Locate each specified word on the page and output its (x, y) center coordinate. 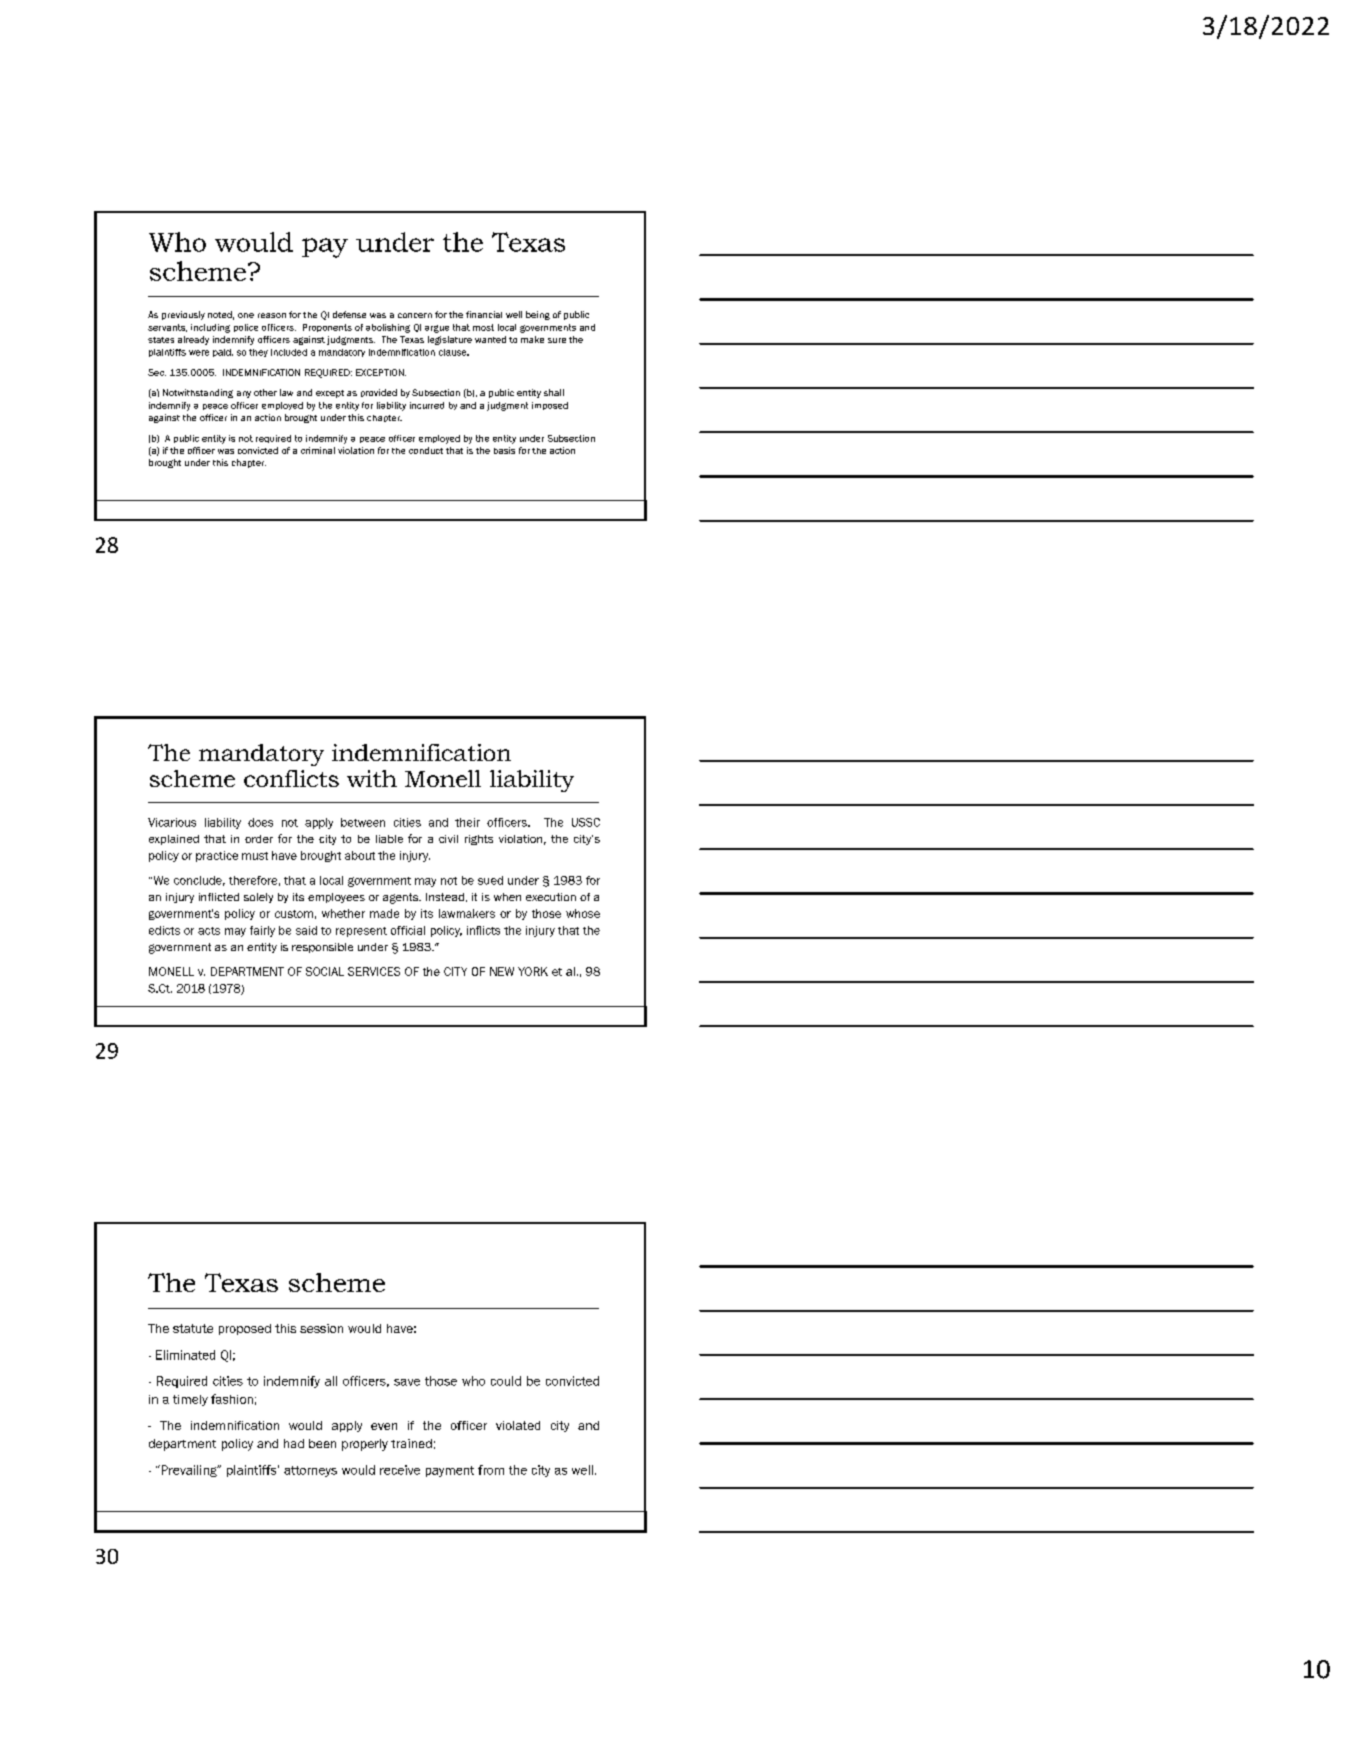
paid (223, 353)
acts (209, 931)
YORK (533, 971)
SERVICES (374, 971)
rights (479, 840)
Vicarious (172, 822)
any (244, 394)
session (321, 1328)
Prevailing (189, 1471)
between (363, 822)
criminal (318, 450)
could (506, 1381)
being (538, 315)
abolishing (388, 328)
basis (504, 450)
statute (193, 1328)
